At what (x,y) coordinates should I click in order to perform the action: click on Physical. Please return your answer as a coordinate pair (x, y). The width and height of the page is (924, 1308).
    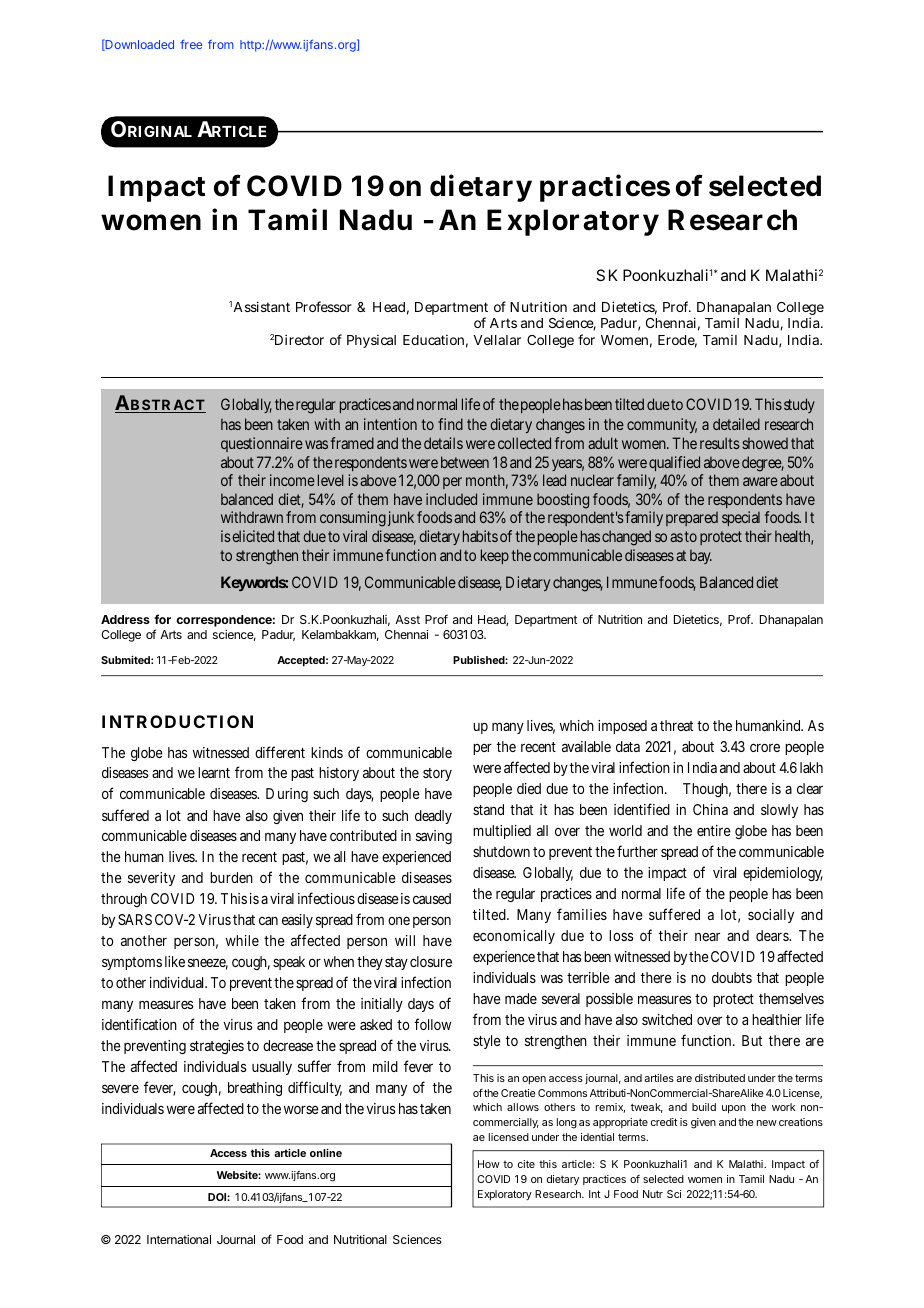
    Looking at the image, I should click on (371, 341).
